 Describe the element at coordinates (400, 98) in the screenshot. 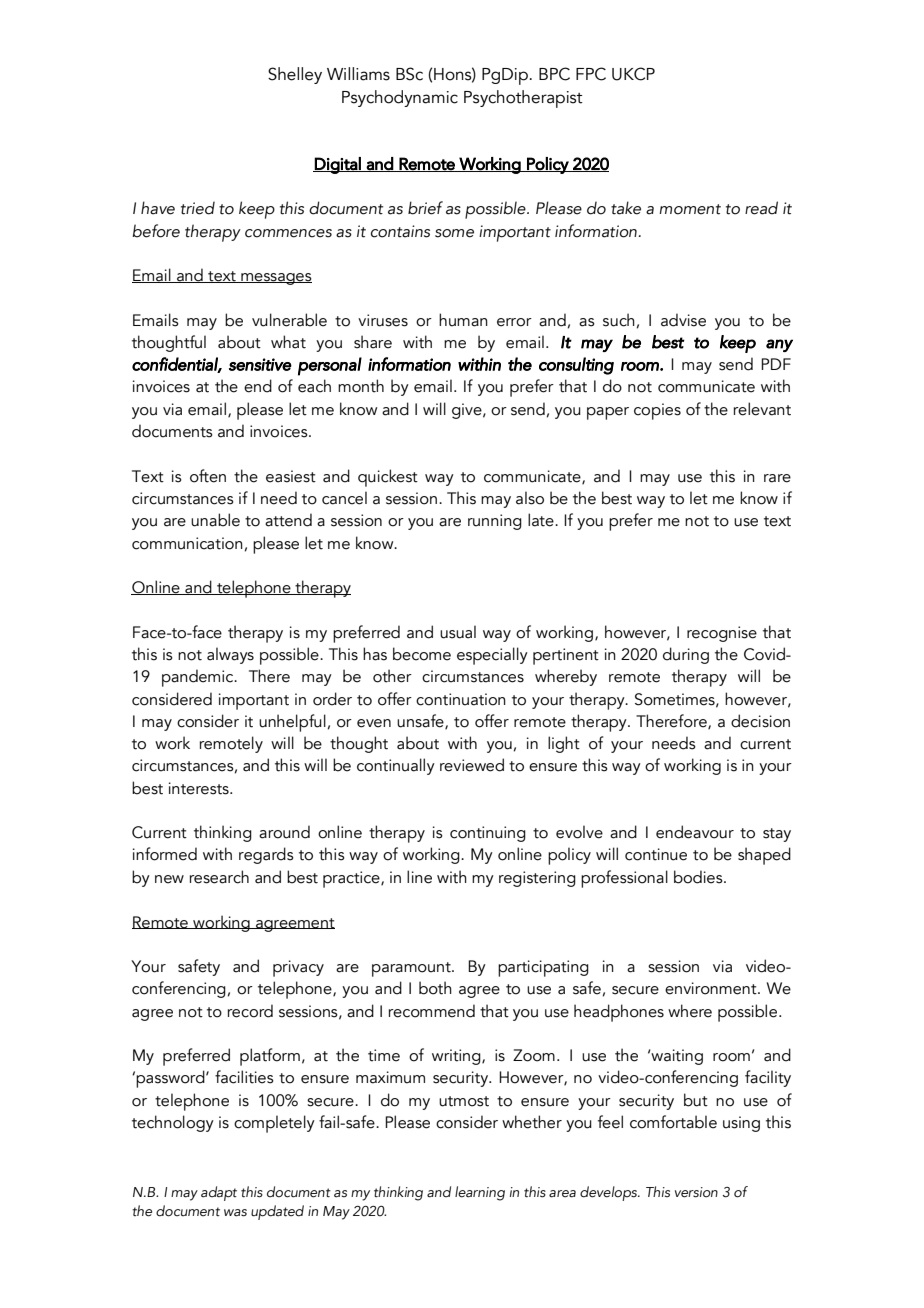

I see `Psychodynamic` at that location.
